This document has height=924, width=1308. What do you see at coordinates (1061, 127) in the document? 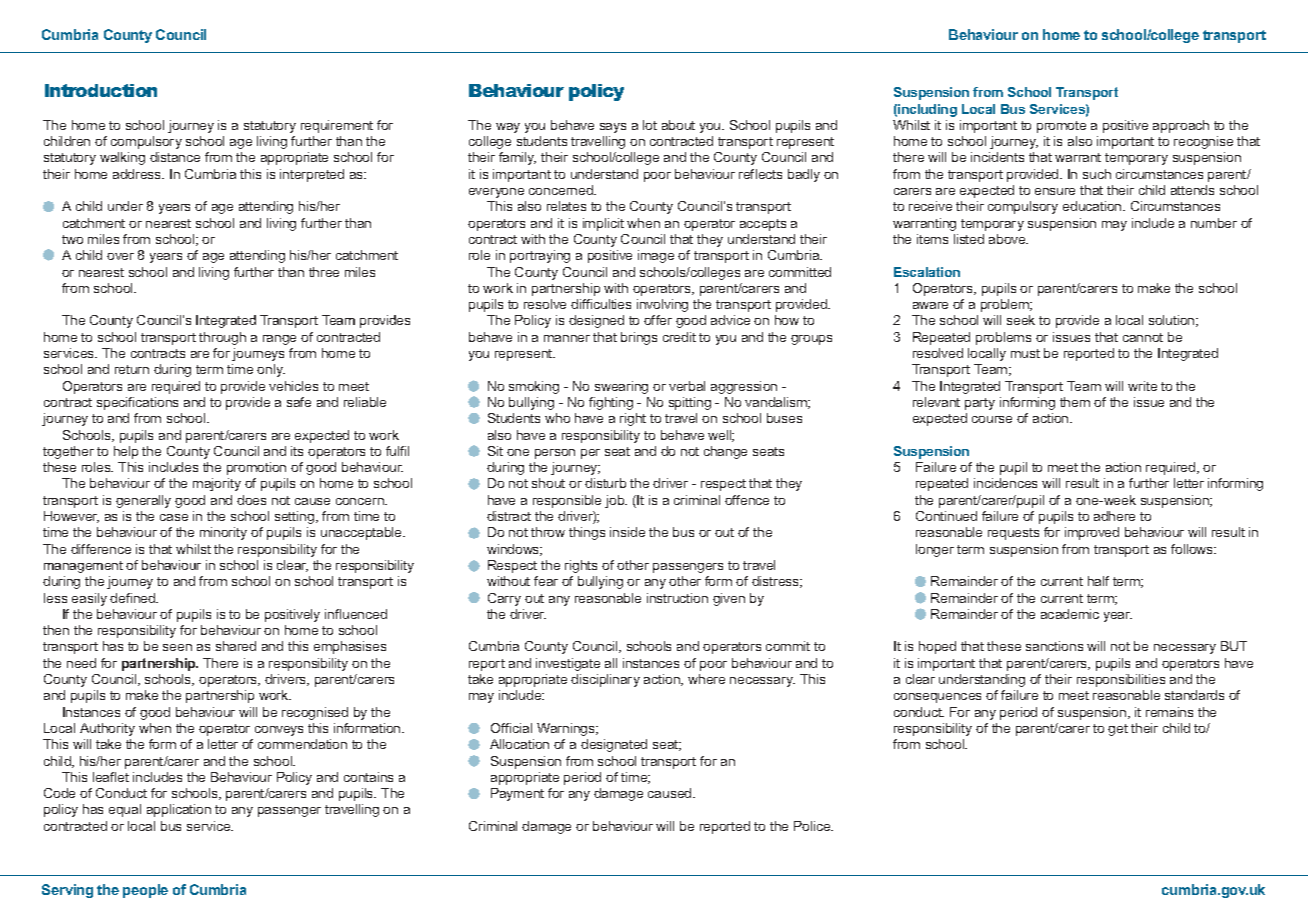
I see `promote` at bounding box center [1061, 127].
